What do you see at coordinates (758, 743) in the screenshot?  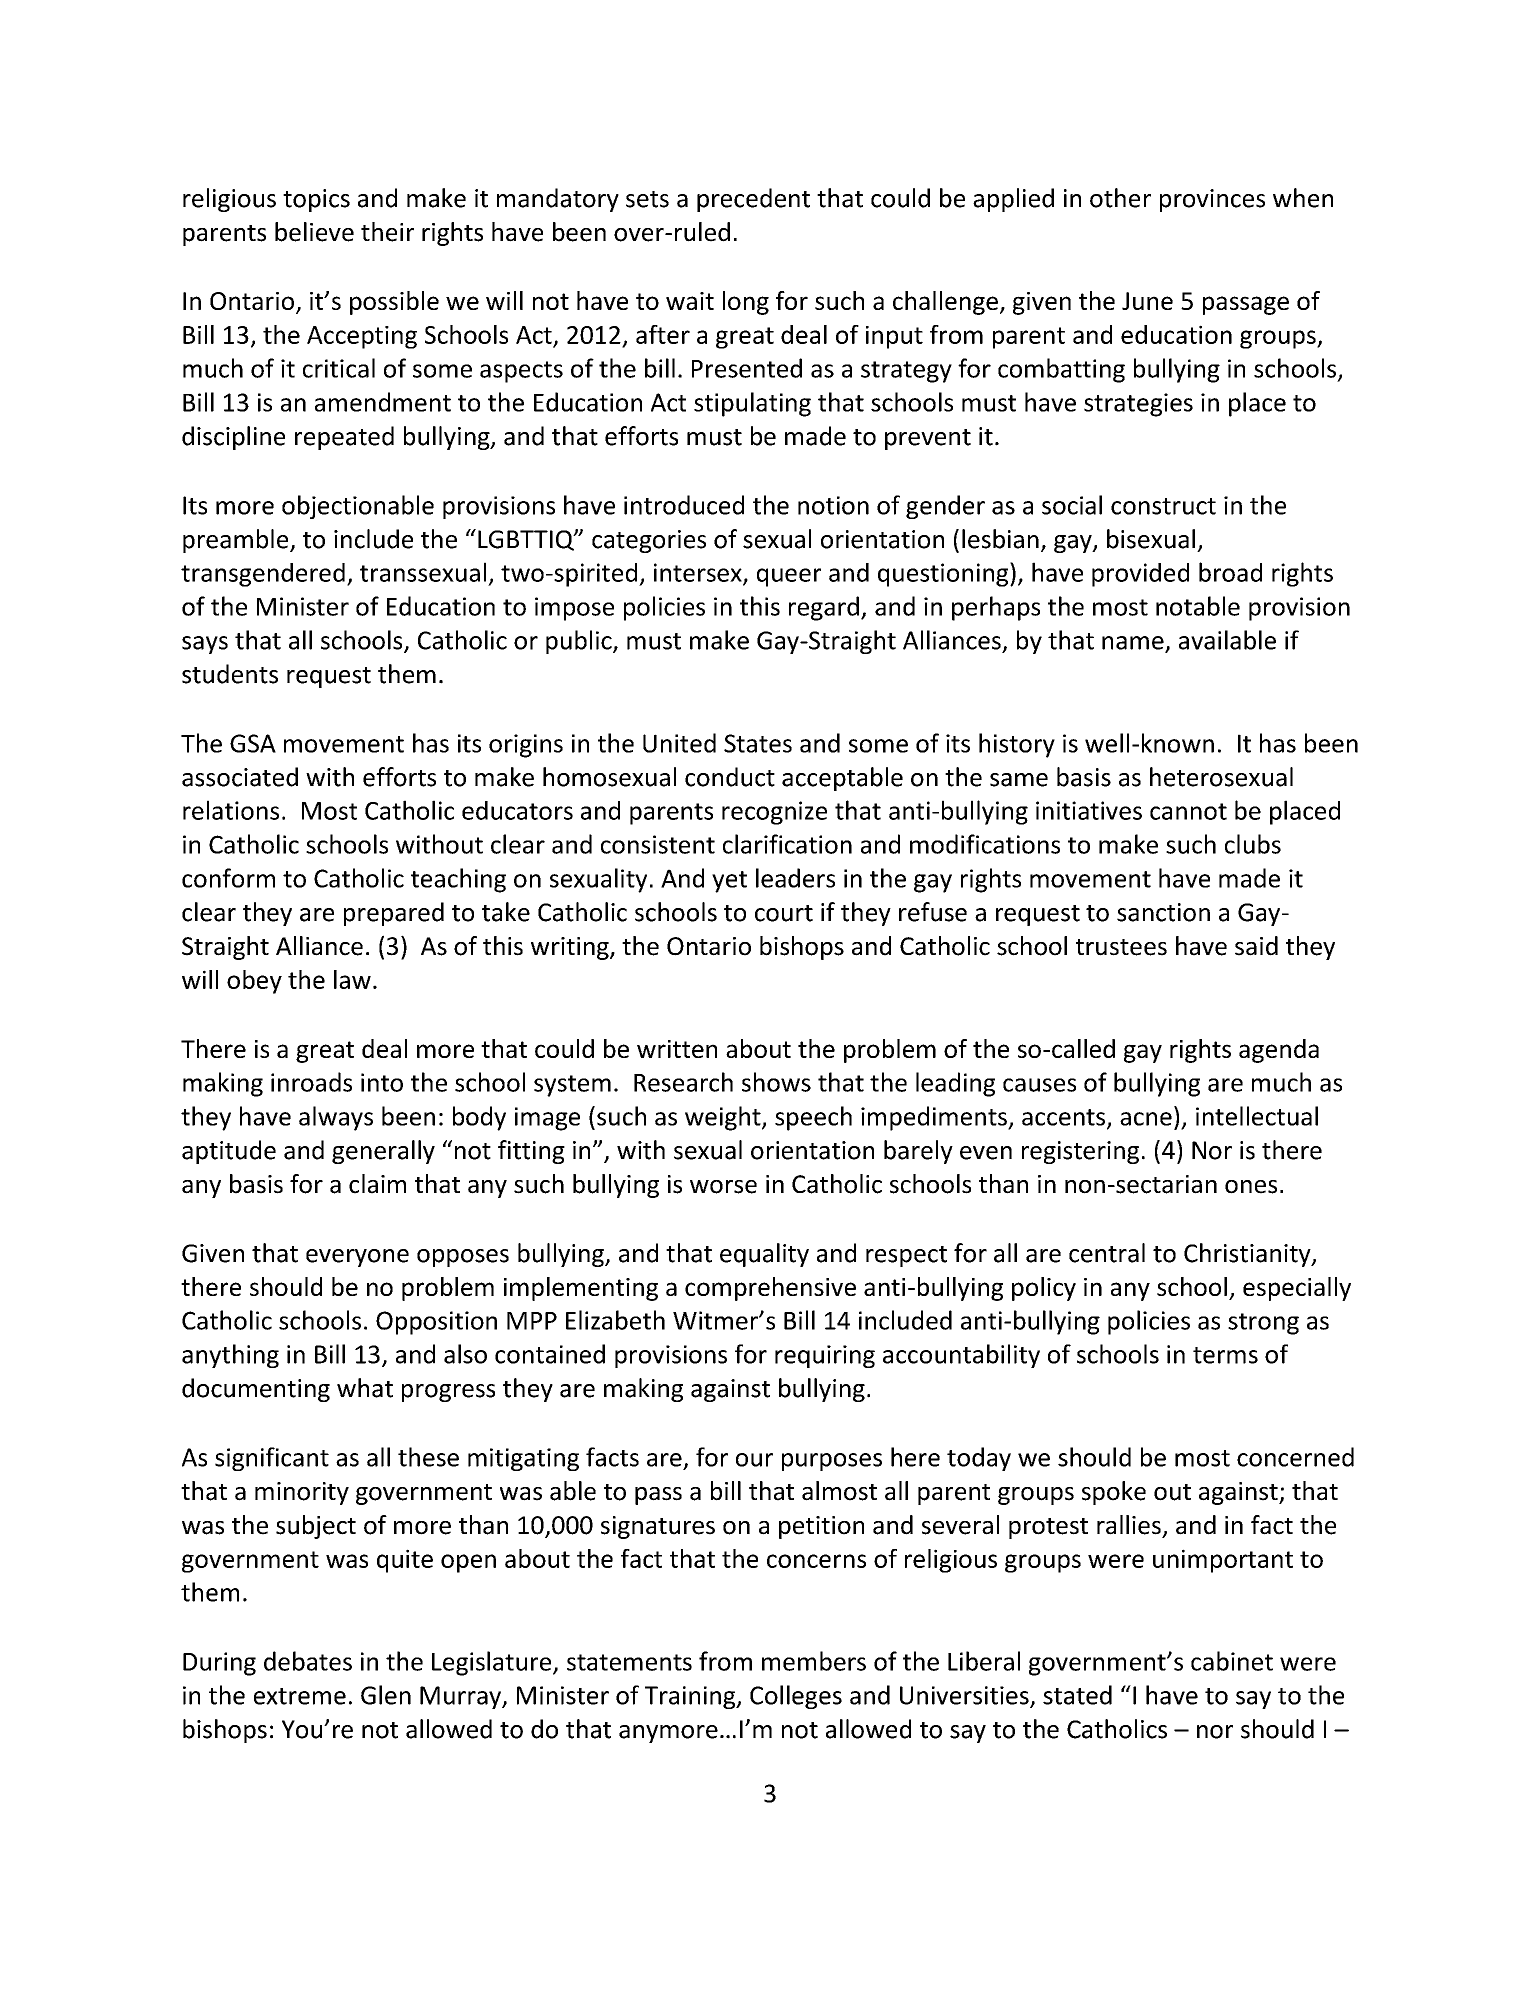 I see `States` at bounding box center [758, 743].
